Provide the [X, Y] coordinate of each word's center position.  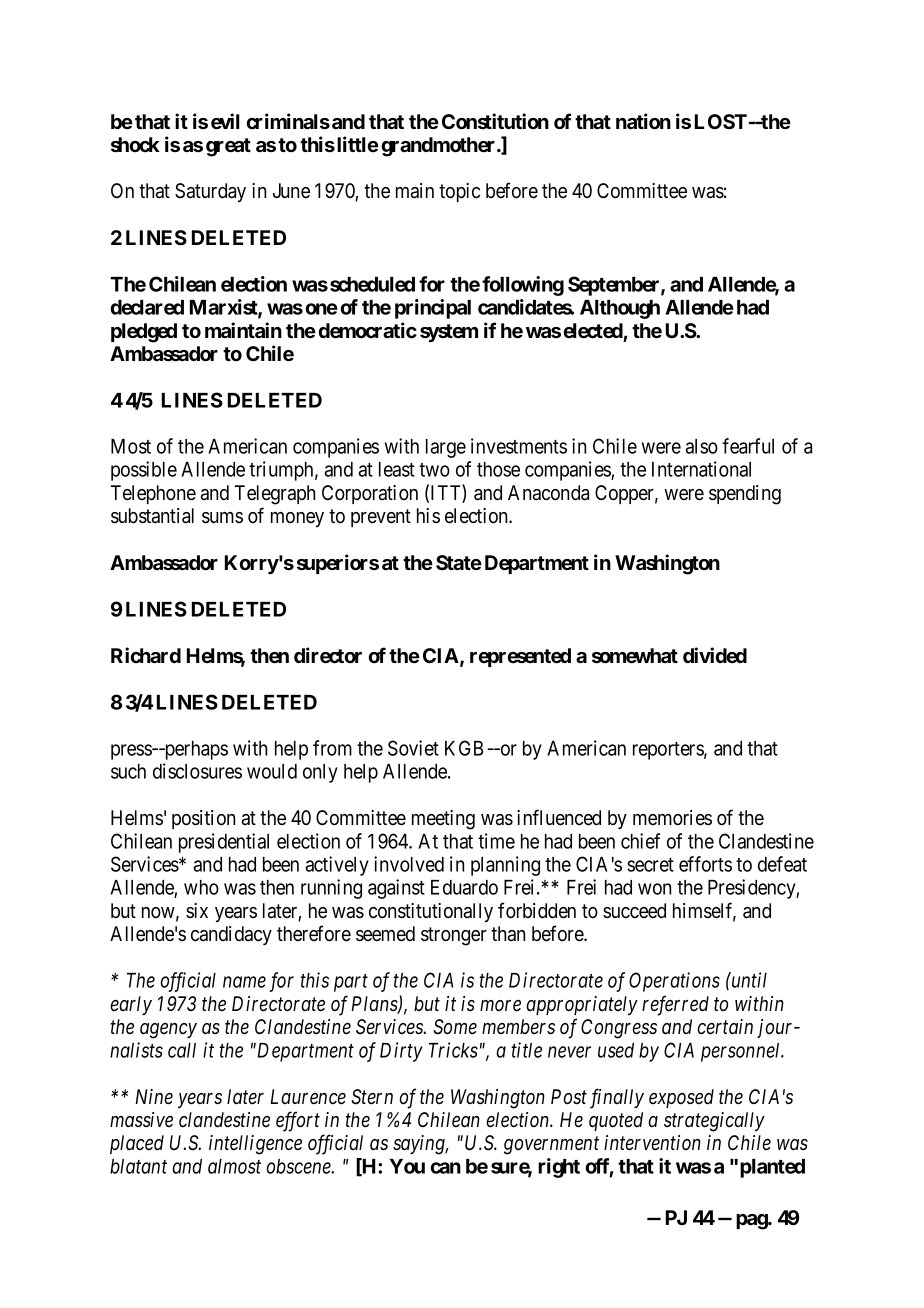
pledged [144, 333]
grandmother [440, 147]
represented [520, 657]
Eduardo [464, 887]
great [228, 147]
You [407, 1166]
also [702, 446]
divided [715, 655]
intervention [652, 1143]
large [446, 448]
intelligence [255, 1145]
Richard [146, 655]
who [201, 887]
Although [620, 309]
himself [704, 911]
